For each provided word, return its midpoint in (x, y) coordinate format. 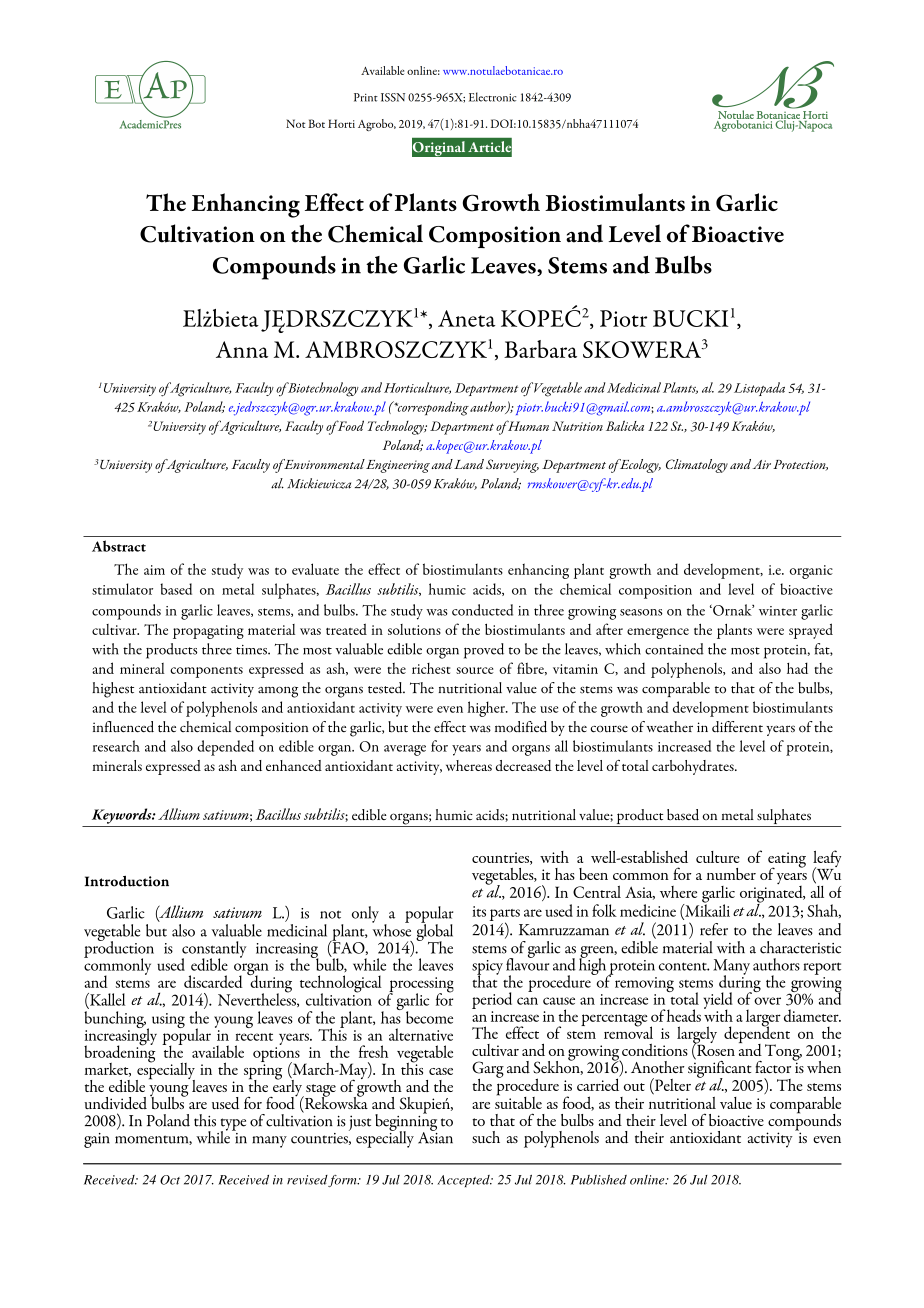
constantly (214, 950)
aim (154, 570)
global (434, 932)
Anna (242, 349)
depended (225, 748)
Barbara (540, 349)
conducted (482, 610)
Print (366, 97)
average (405, 750)
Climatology (697, 466)
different (737, 727)
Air (762, 464)
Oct (170, 1180)
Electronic (492, 97)
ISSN (393, 97)
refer (714, 929)
